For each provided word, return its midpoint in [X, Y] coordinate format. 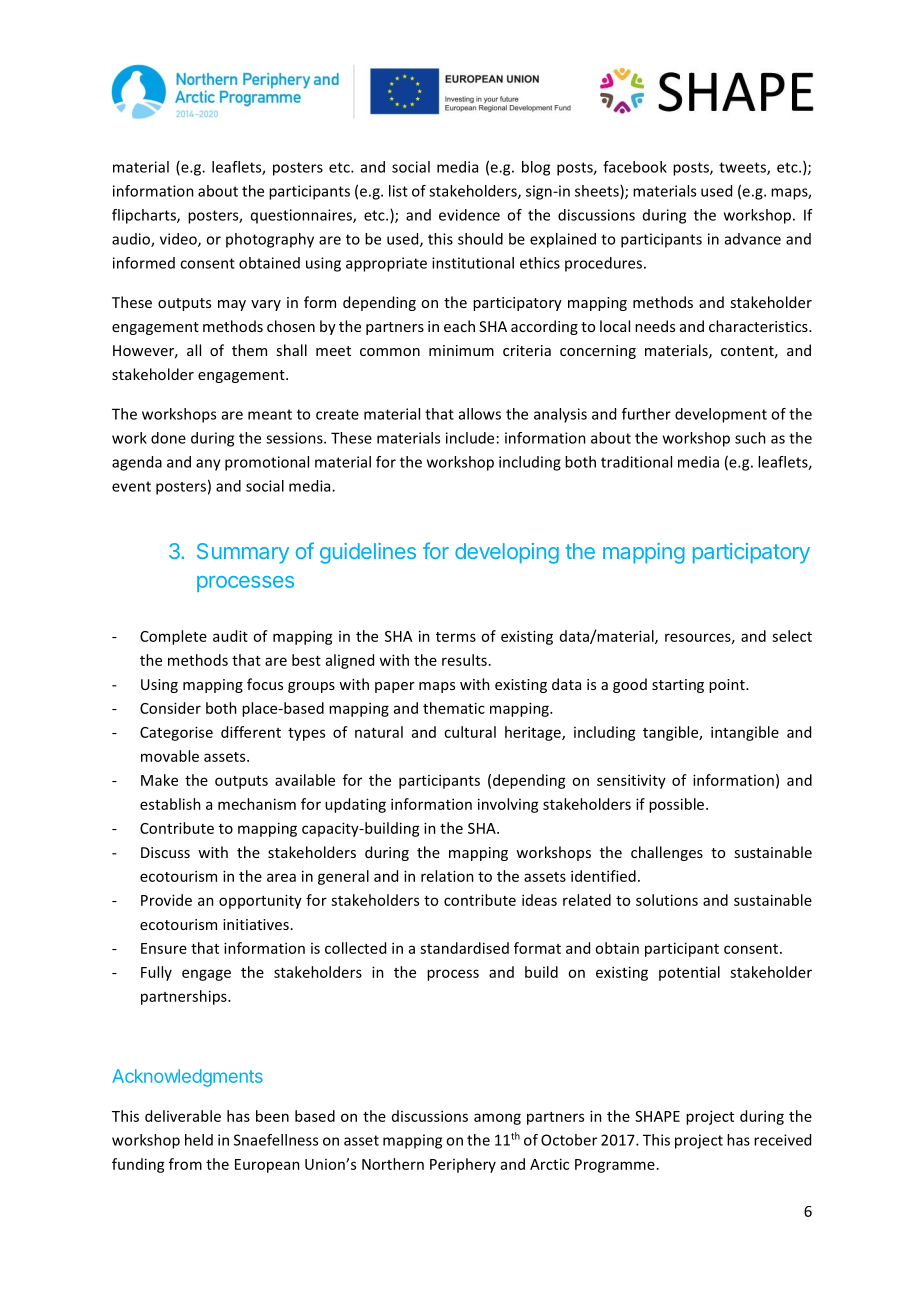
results [464, 660]
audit [230, 636]
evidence [469, 215]
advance [753, 239]
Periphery [463, 1165]
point [728, 686]
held [199, 1140]
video [179, 240]
